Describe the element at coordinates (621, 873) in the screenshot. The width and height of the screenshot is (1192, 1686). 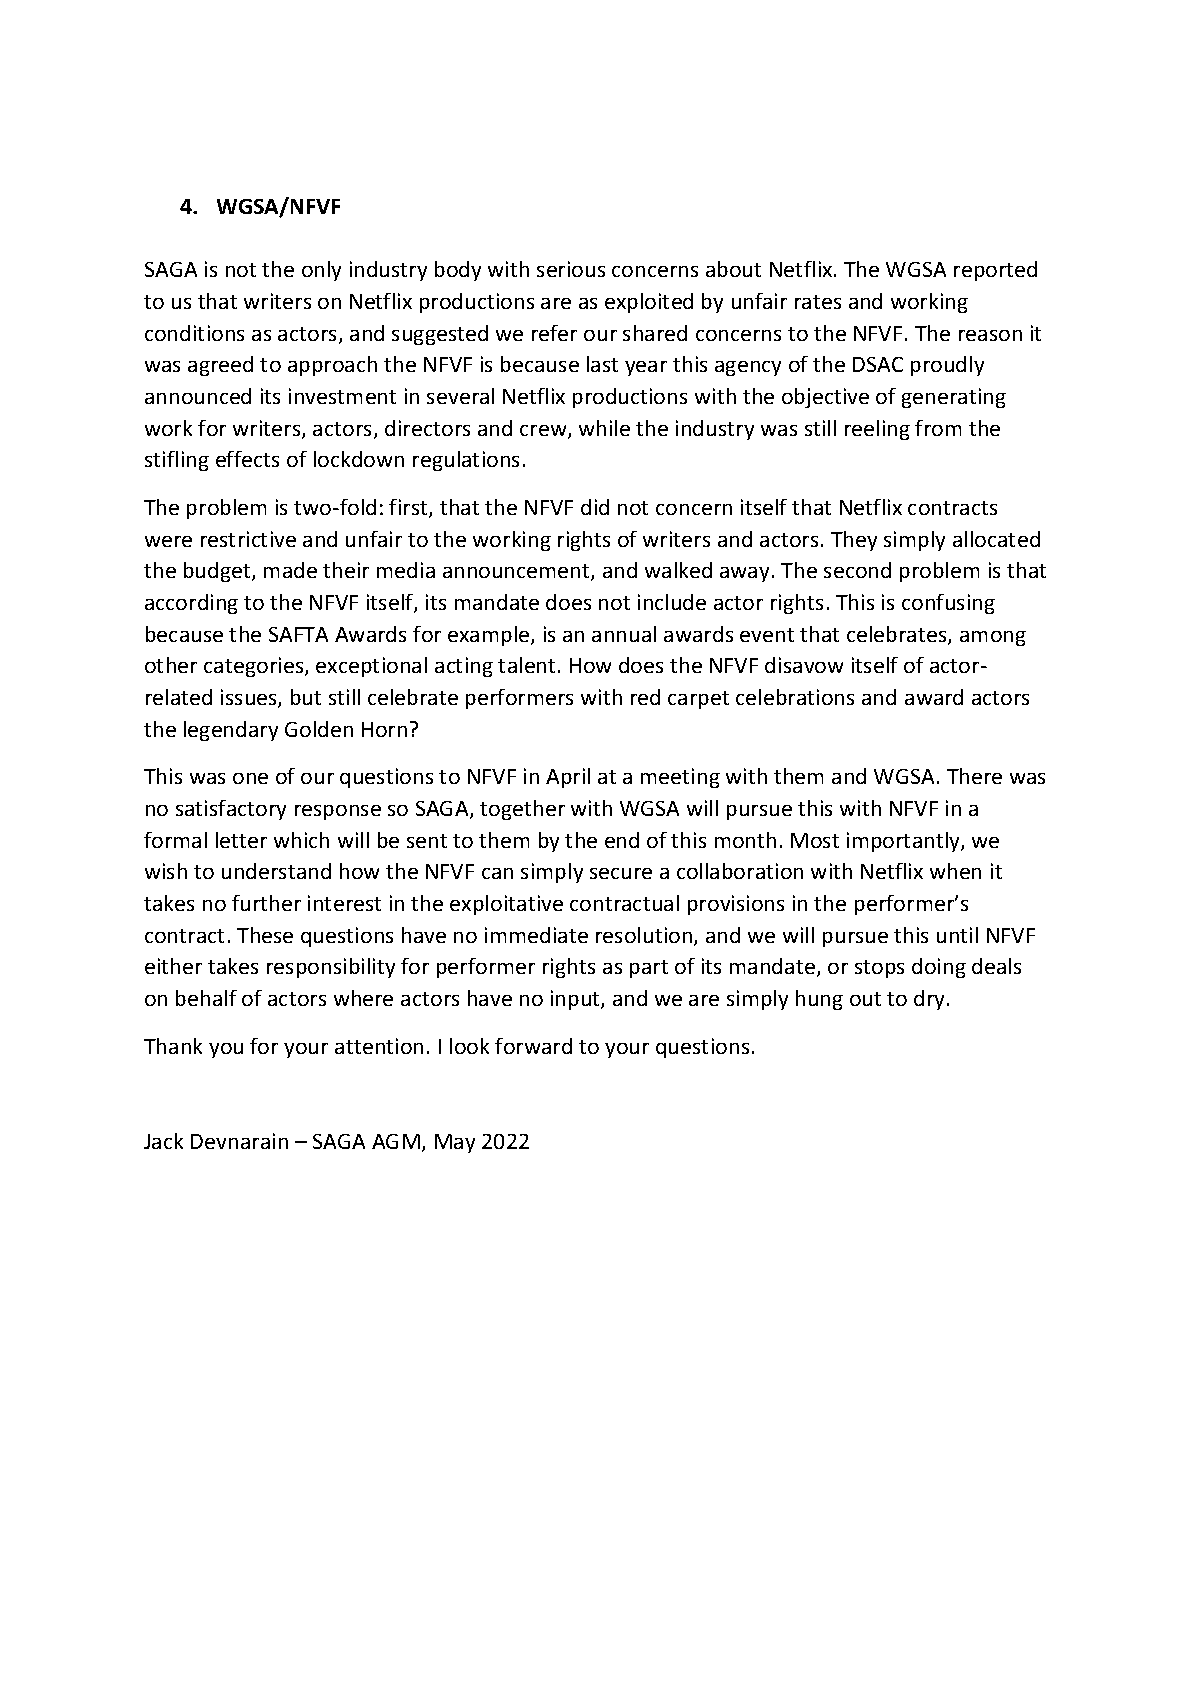
I see `secure` at that location.
